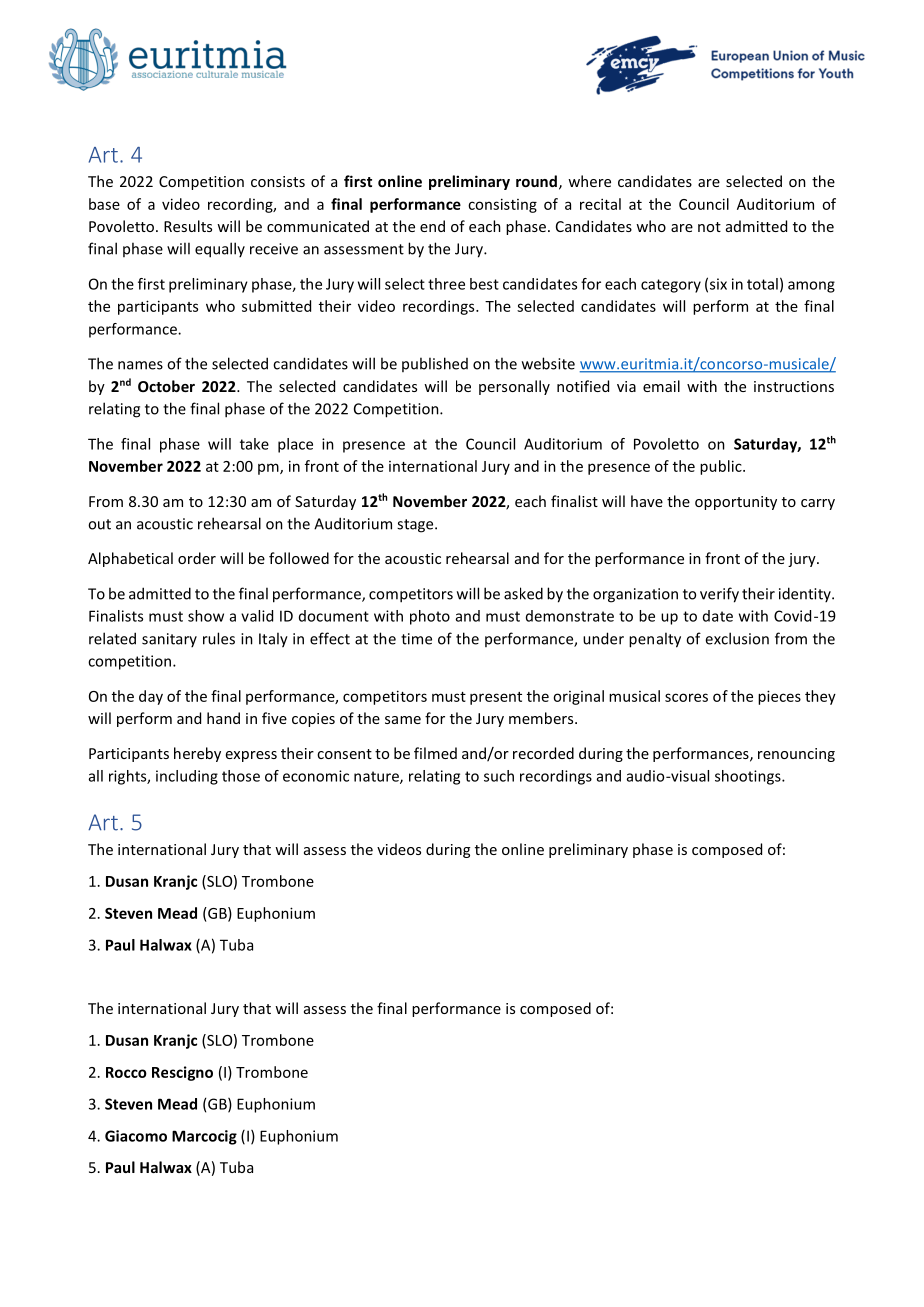  What do you see at coordinates (499, 776) in the screenshot?
I see `such` at bounding box center [499, 776].
